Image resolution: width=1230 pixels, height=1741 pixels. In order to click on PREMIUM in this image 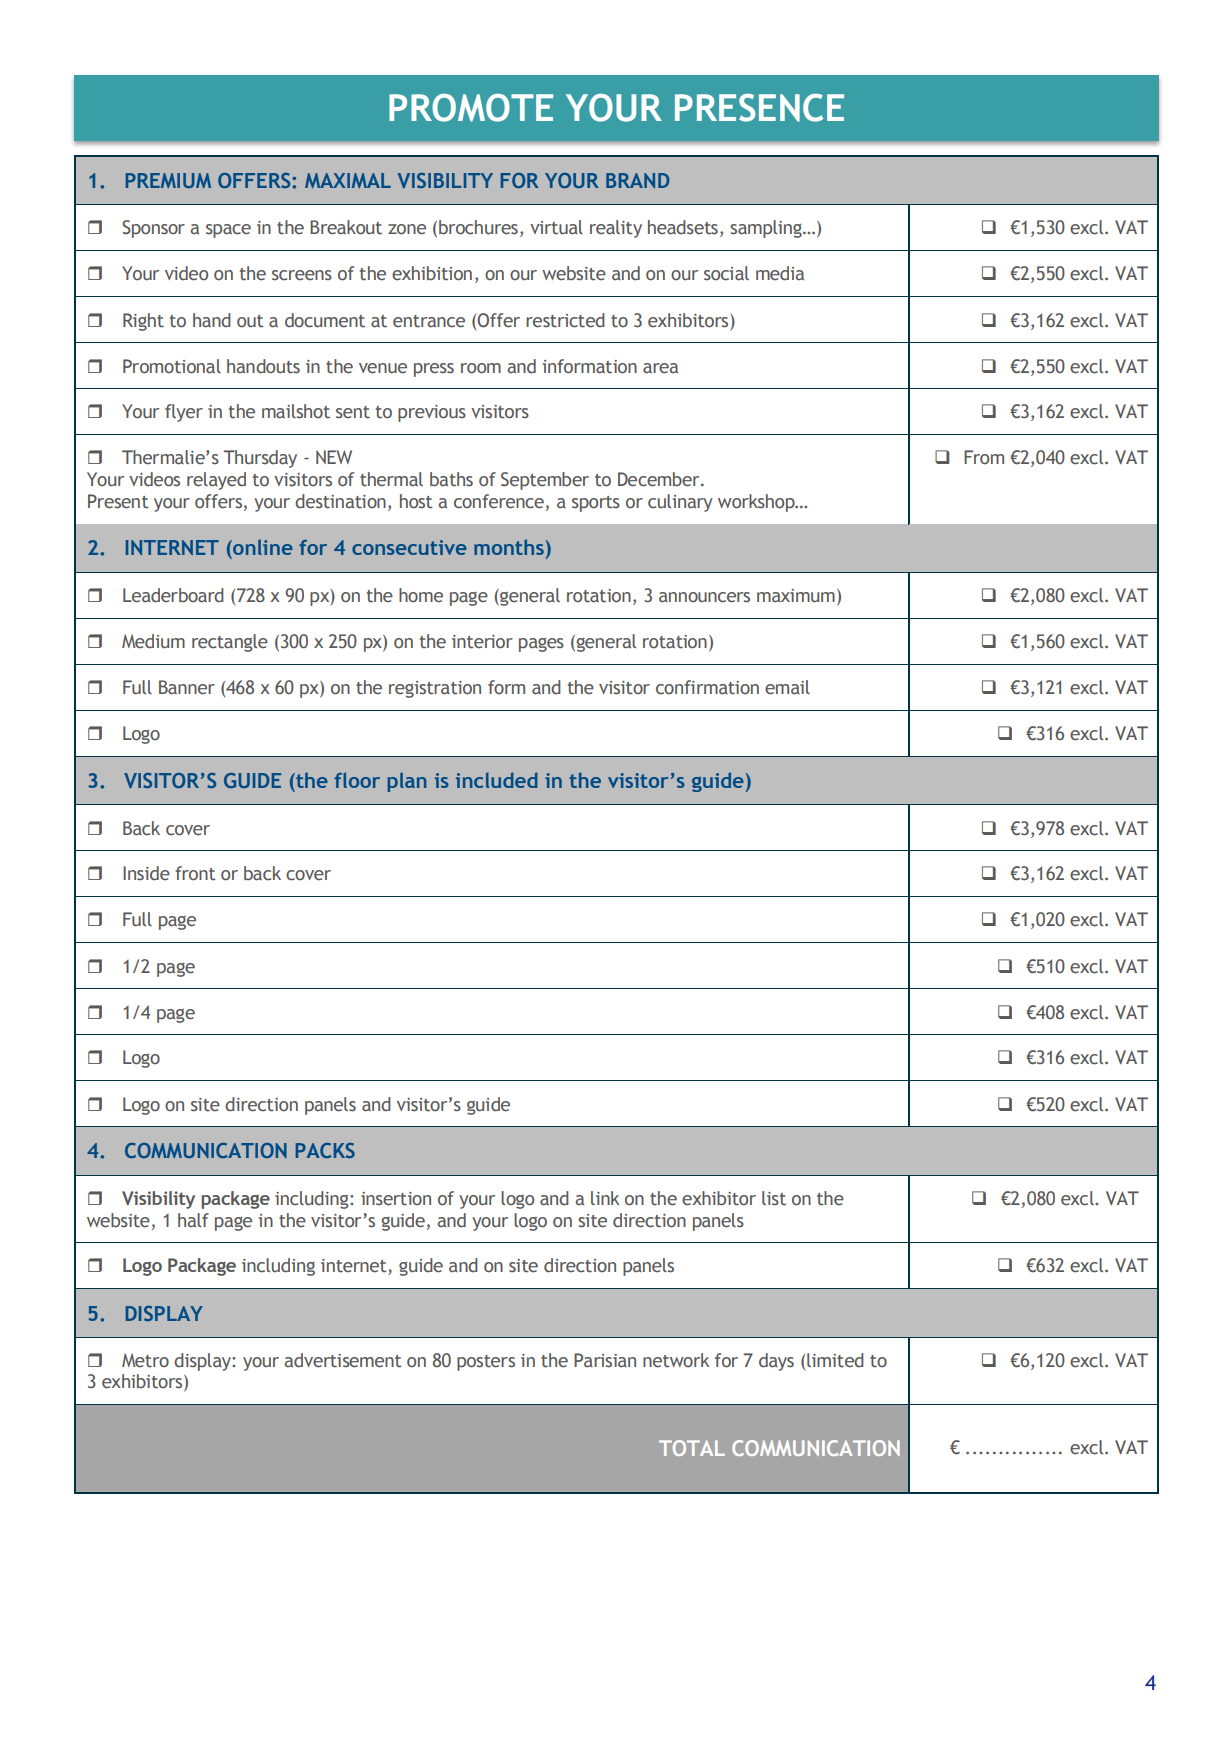, I will do `click(168, 180)`.
